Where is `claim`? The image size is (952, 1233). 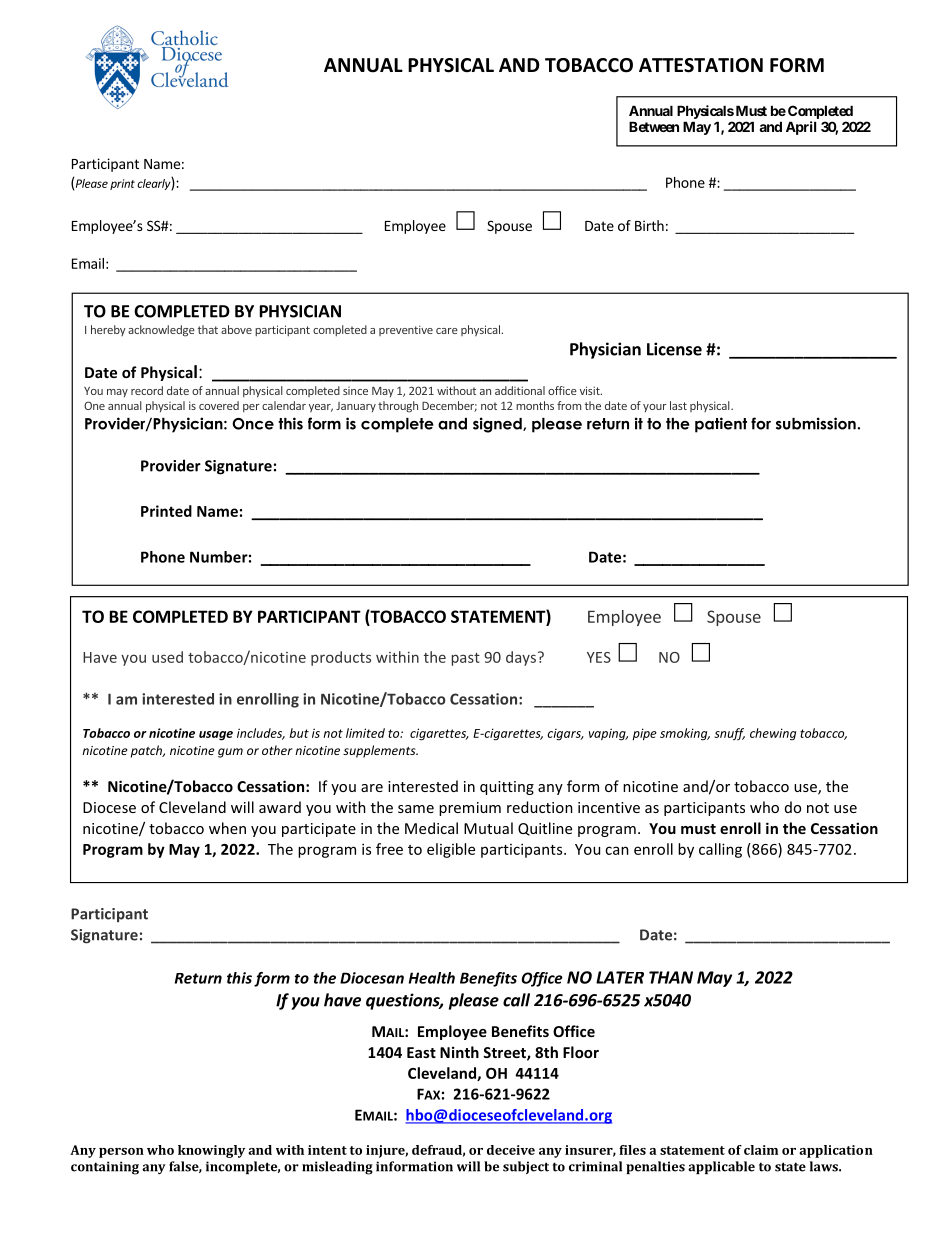 claim is located at coordinates (761, 1150).
